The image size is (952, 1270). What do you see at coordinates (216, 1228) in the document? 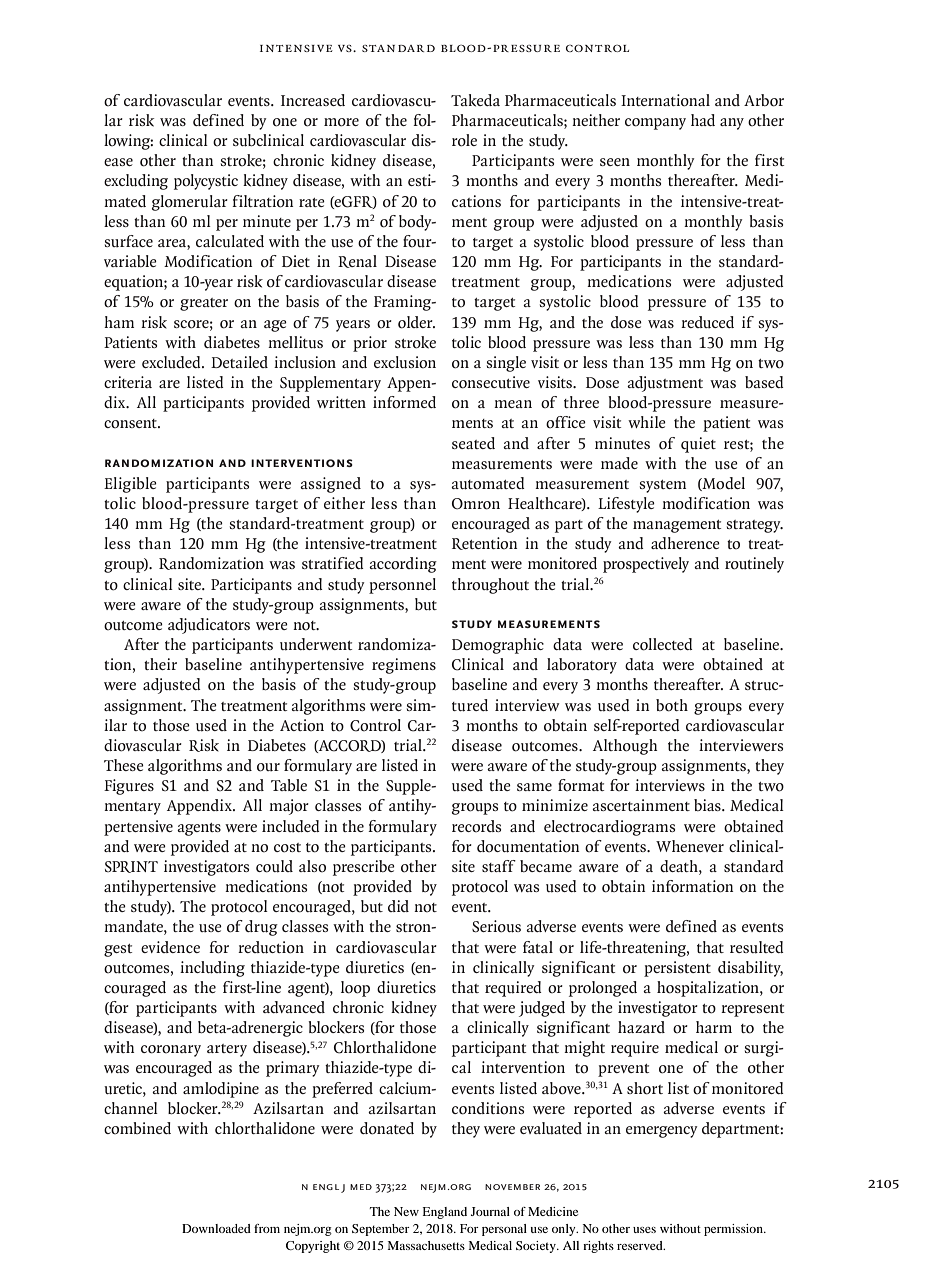
I see `Downloaded` at bounding box center [216, 1228].
